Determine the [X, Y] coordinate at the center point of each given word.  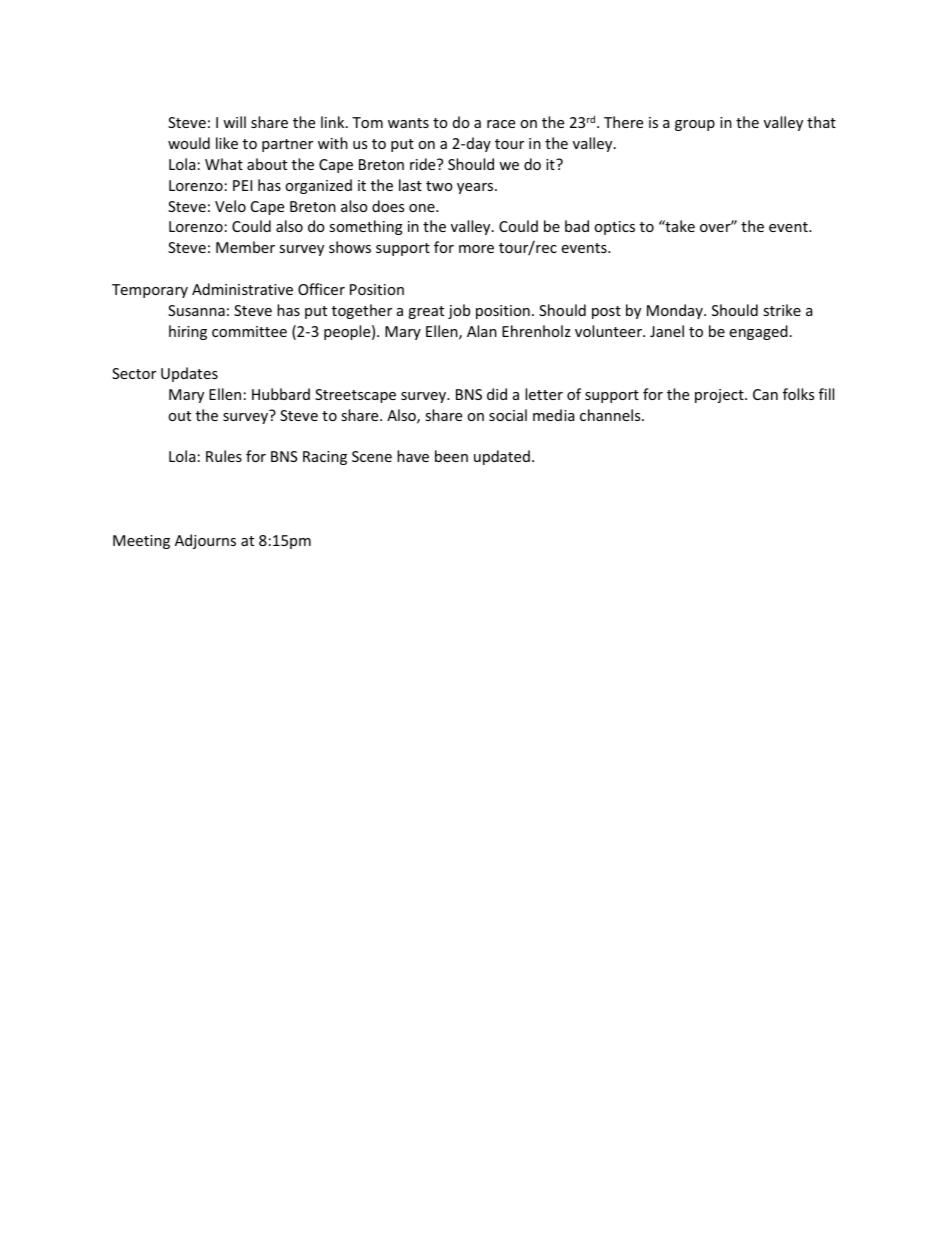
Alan [482, 331]
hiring [188, 332]
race [501, 124]
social [508, 415]
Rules [224, 456]
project [720, 396]
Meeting [141, 542]
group [695, 125]
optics [614, 228]
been [451, 456]
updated [502, 457]
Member [245, 247]
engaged [758, 332]
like [227, 143]
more [476, 249]
